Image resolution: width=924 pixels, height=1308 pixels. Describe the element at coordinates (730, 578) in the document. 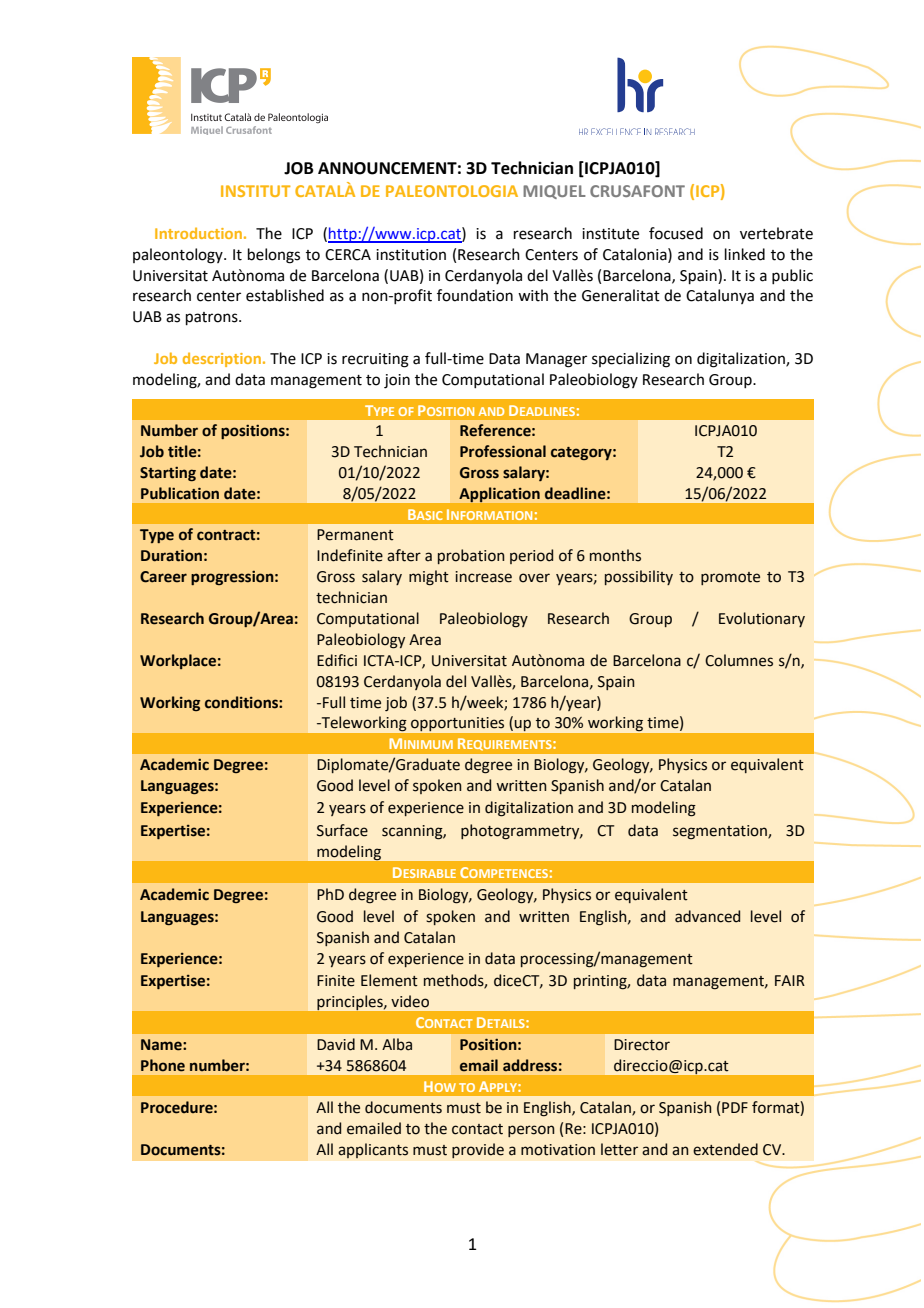

I see `promote` at that location.
